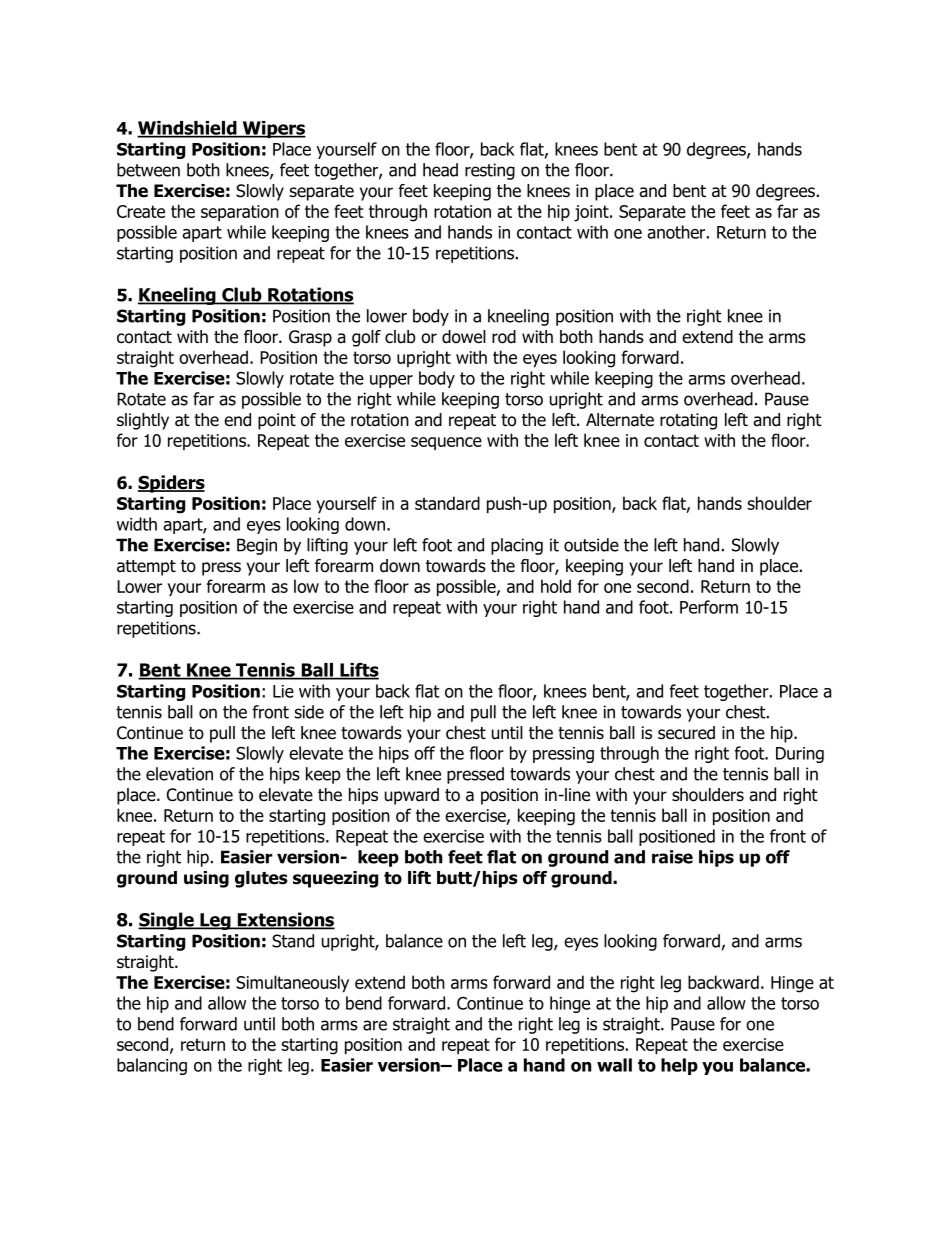  I want to click on resting, so click(490, 171).
